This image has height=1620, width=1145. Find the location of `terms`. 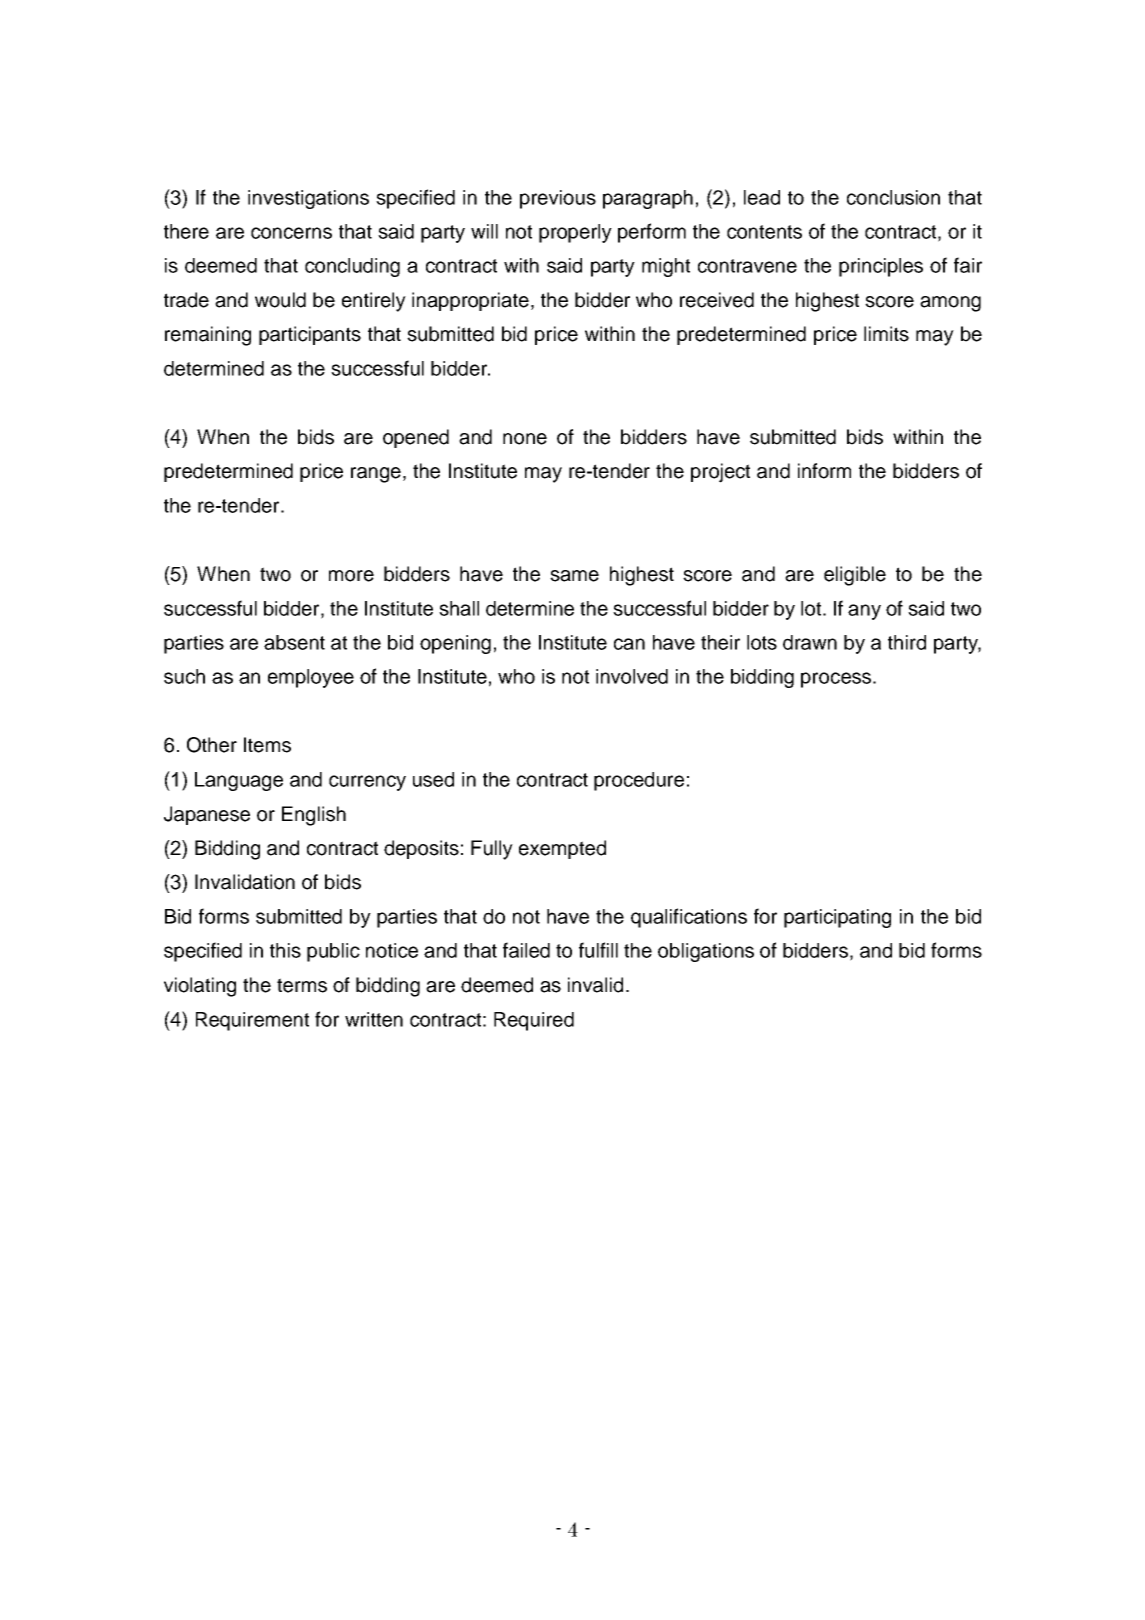

terms is located at coordinates (302, 985).
